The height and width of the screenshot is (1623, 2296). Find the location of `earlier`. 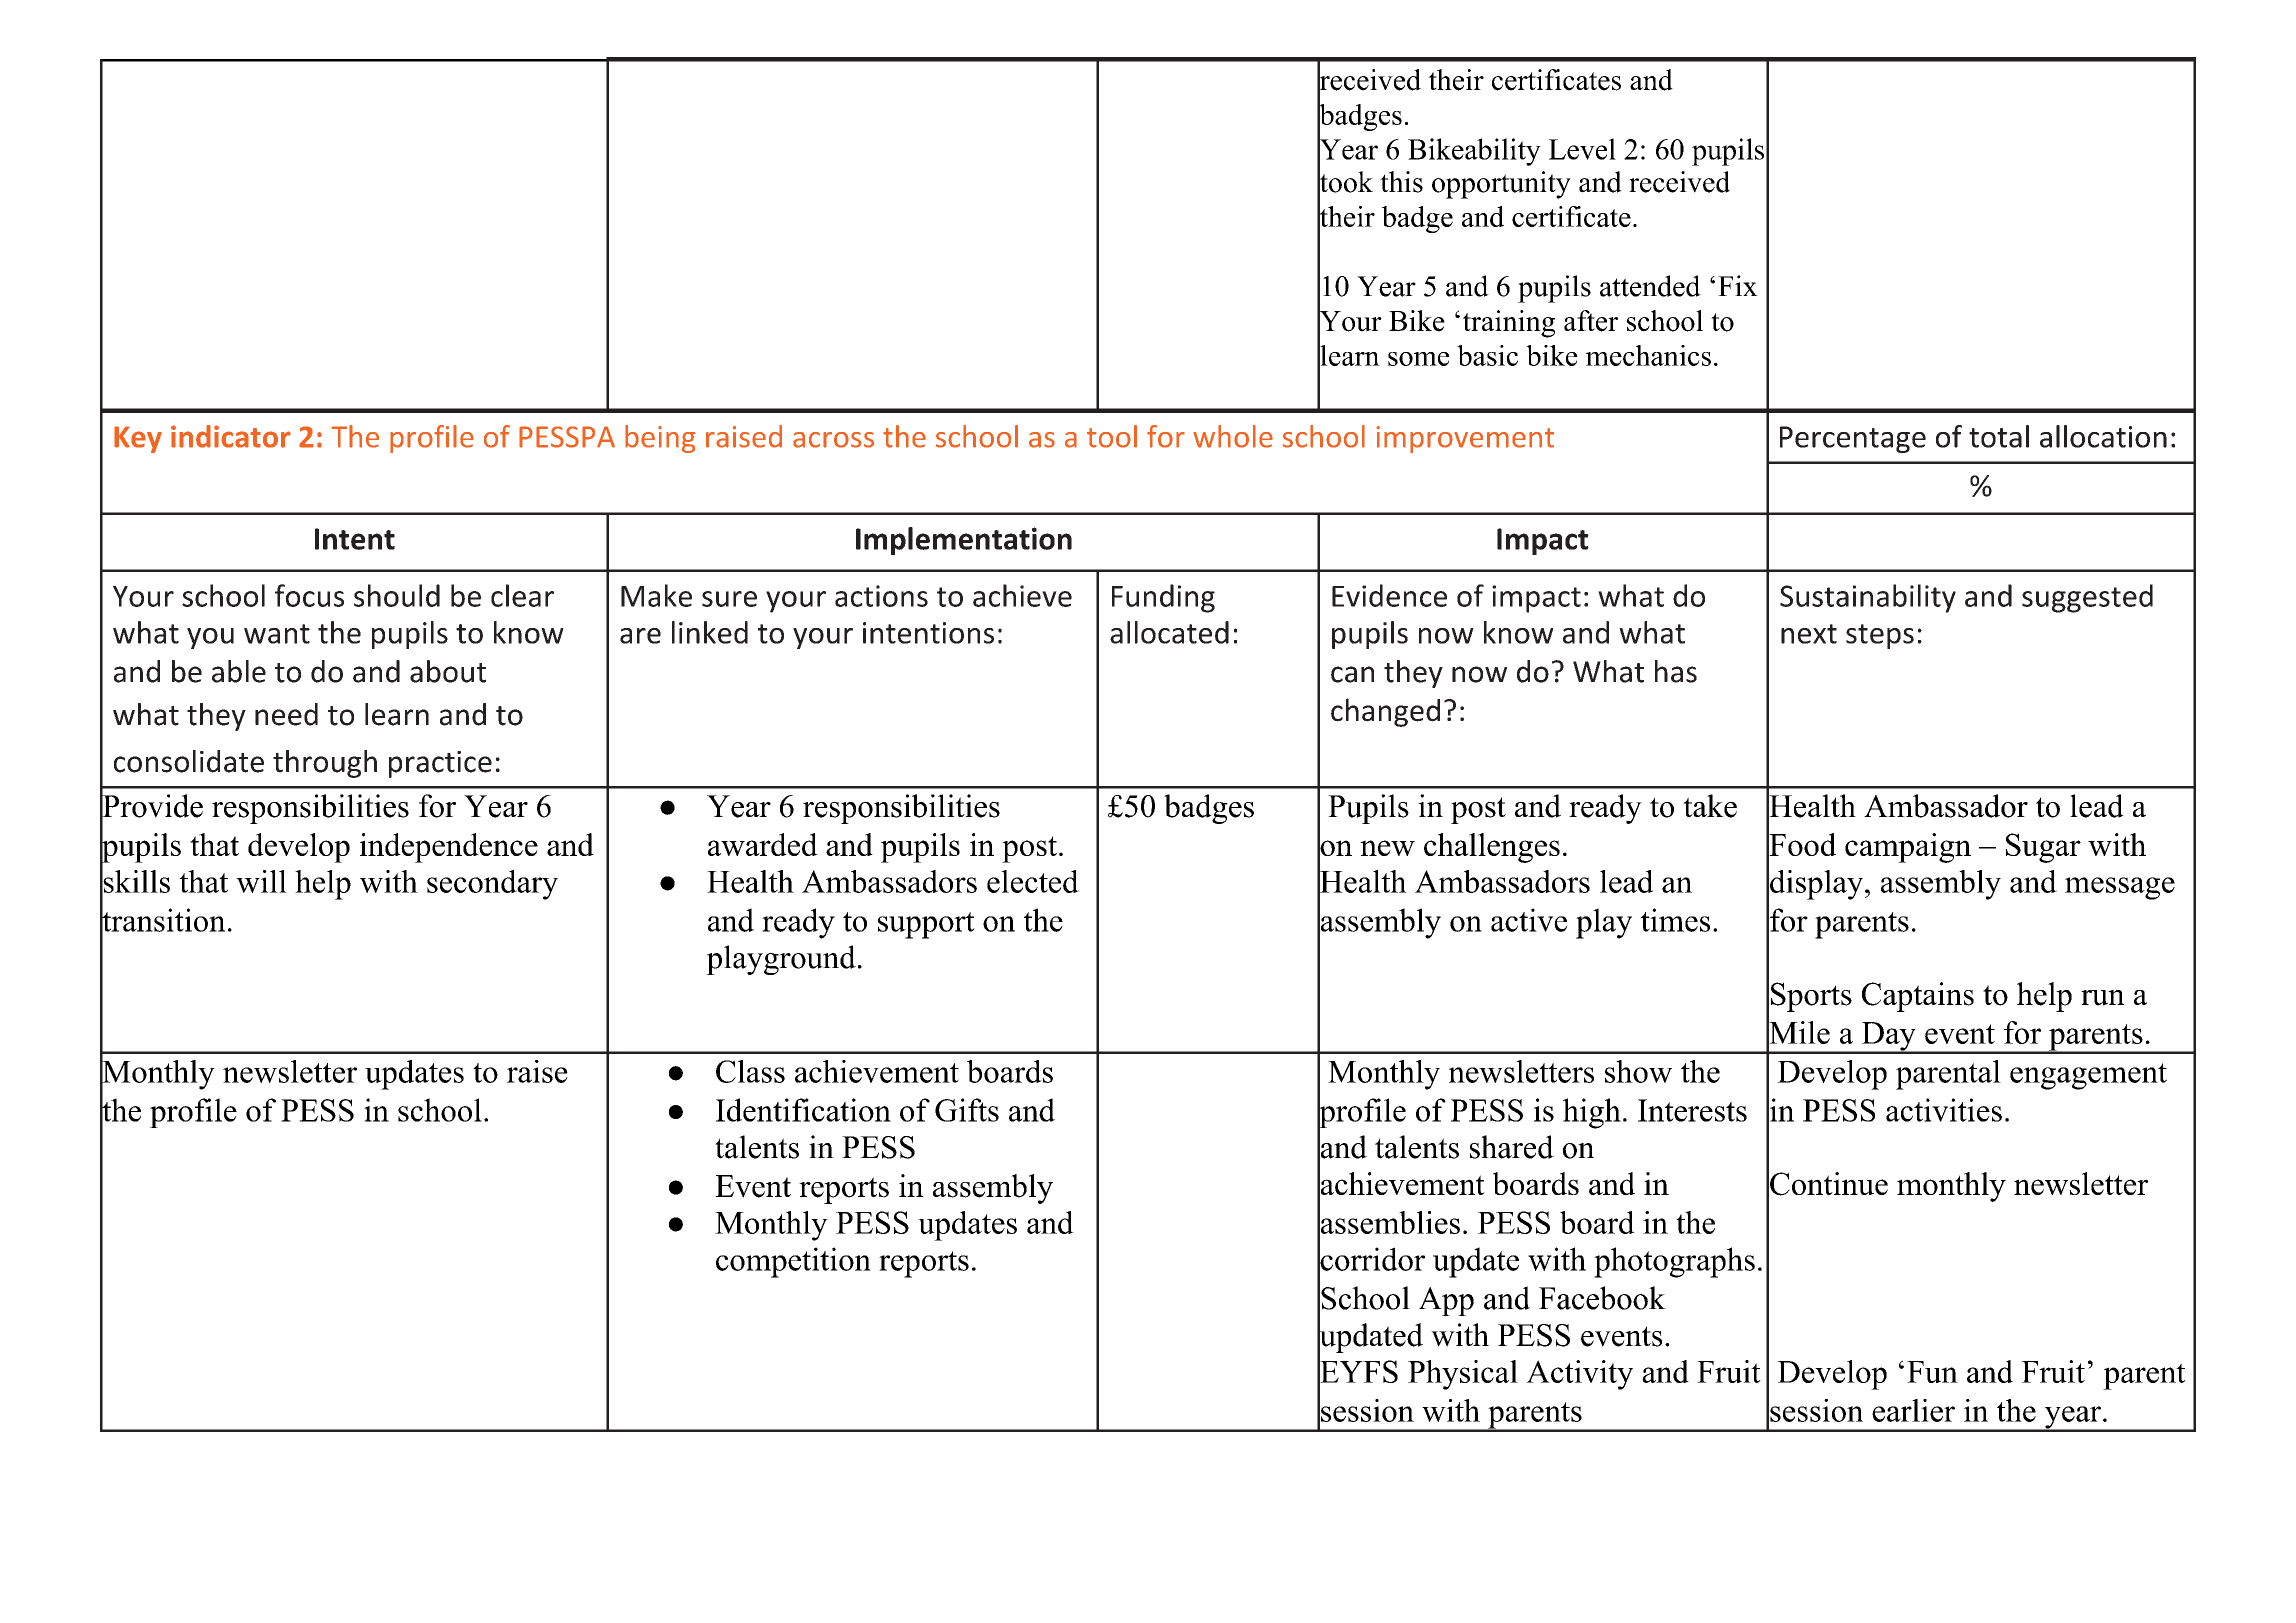

earlier is located at coordinates (1913, 1410).
